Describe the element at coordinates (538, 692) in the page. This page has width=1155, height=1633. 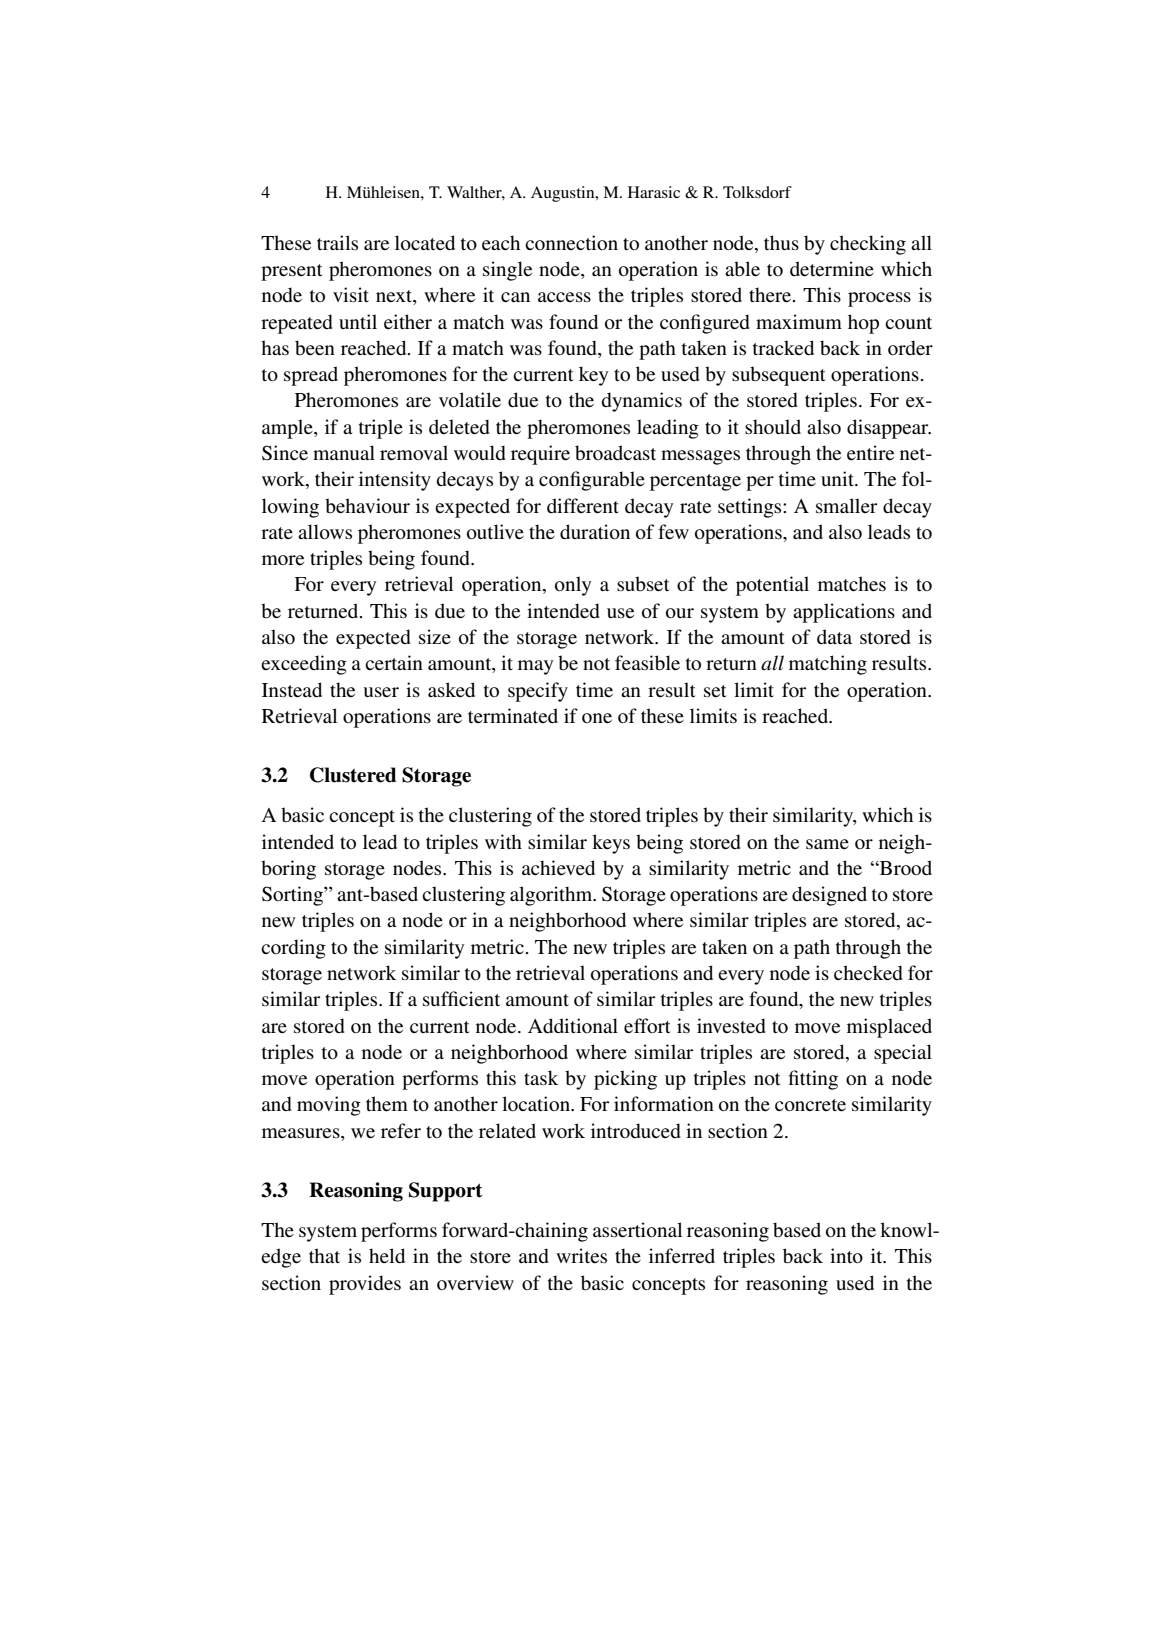
I see `specify` at that location.
